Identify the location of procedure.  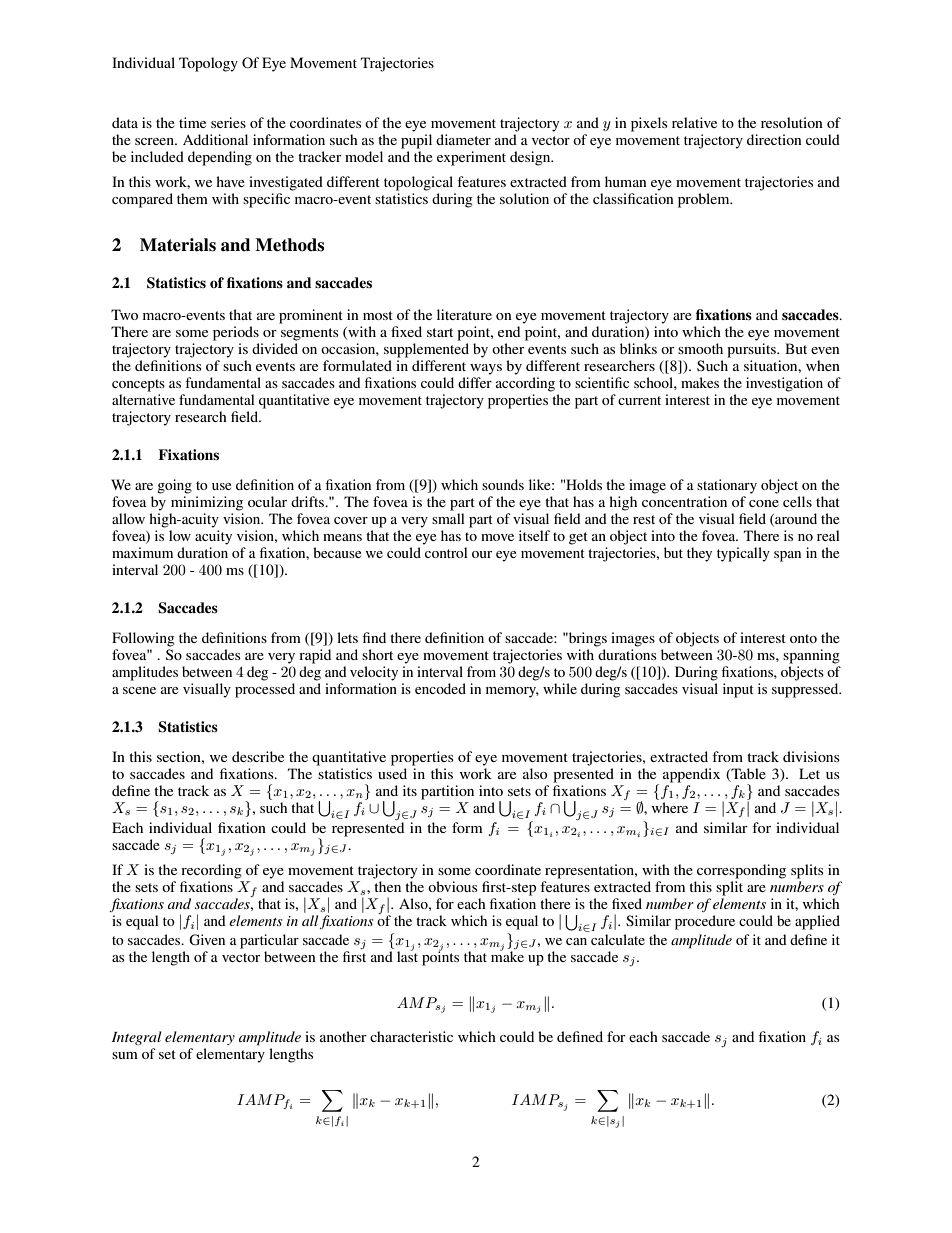
(705, 922).
